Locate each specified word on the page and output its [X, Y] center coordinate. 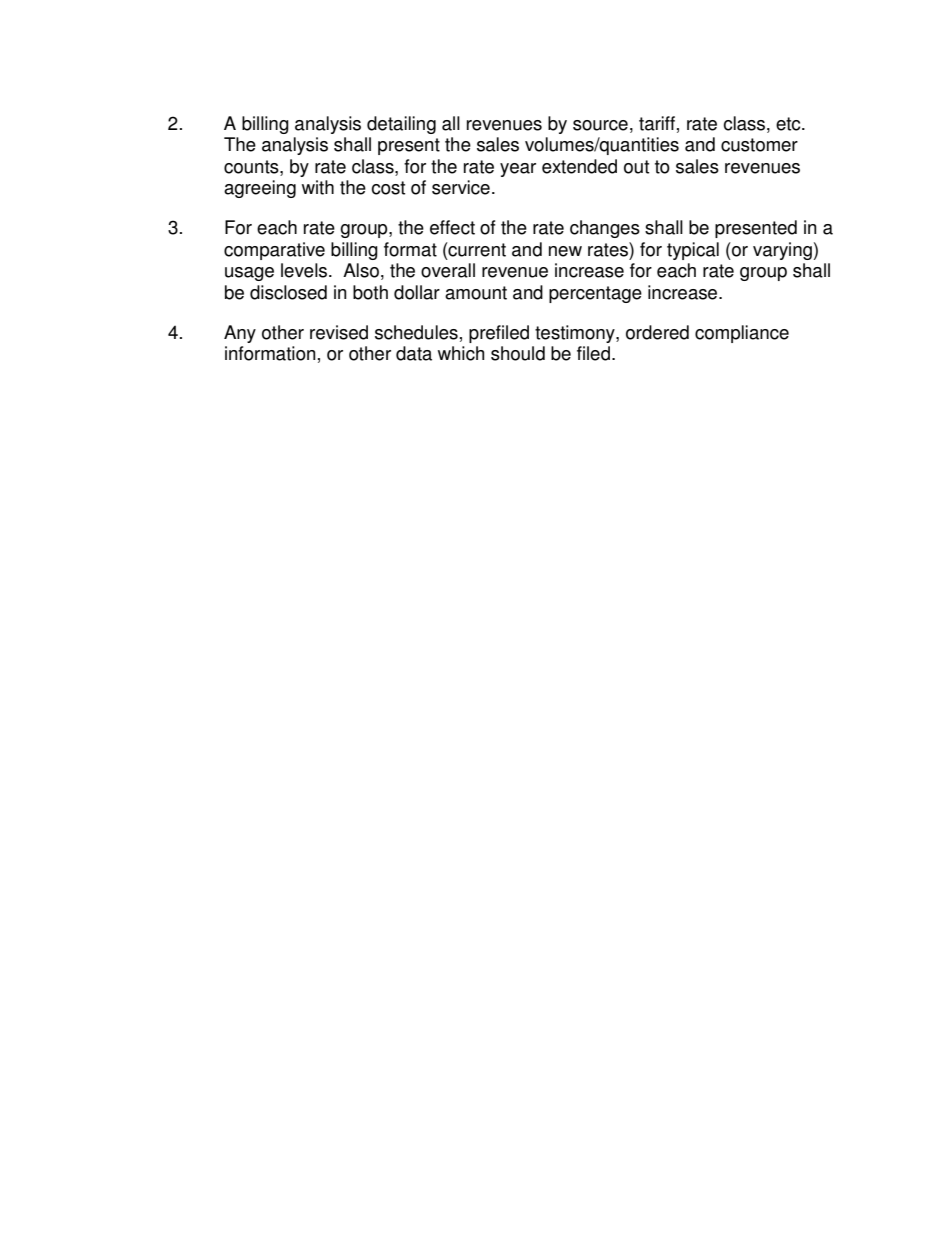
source [600, 125]
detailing [401, 125]
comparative [274, 251]
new [565, 251]
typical [693, 251]
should [518, 353]
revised [339, 332]
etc [789, 124]
